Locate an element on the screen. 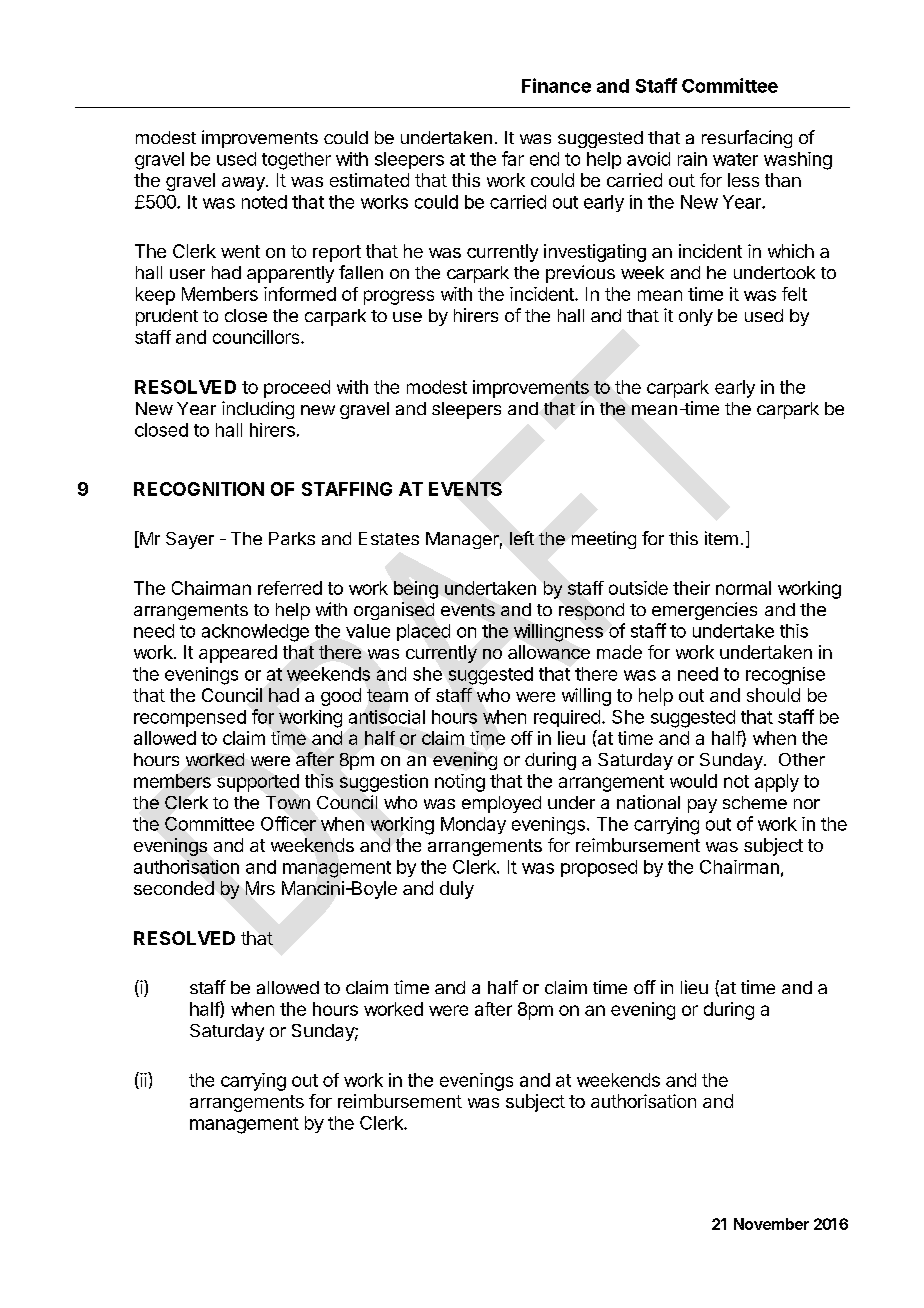 This screenshot has width=924, height=1308. far is located at coordinates (513, 158).
